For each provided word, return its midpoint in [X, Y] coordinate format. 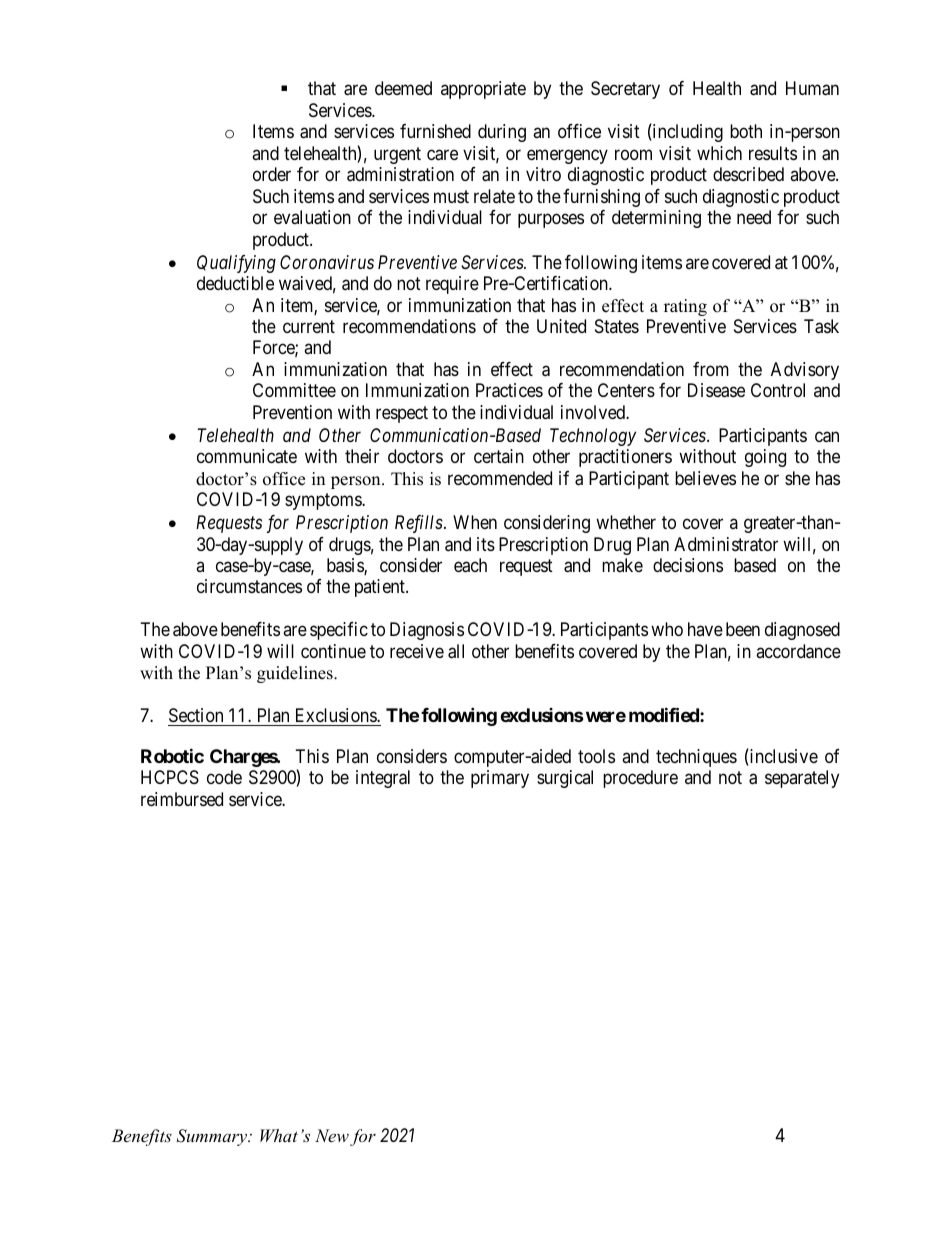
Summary [213, 1137]
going [765, 458]
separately [802, 779]
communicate [247, 456]
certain [499, 456]
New [332, 1135]
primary [500, 779]
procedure [640, 779]
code [224, 777]
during [502, 133]
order [272, 174]
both [746, 131]
